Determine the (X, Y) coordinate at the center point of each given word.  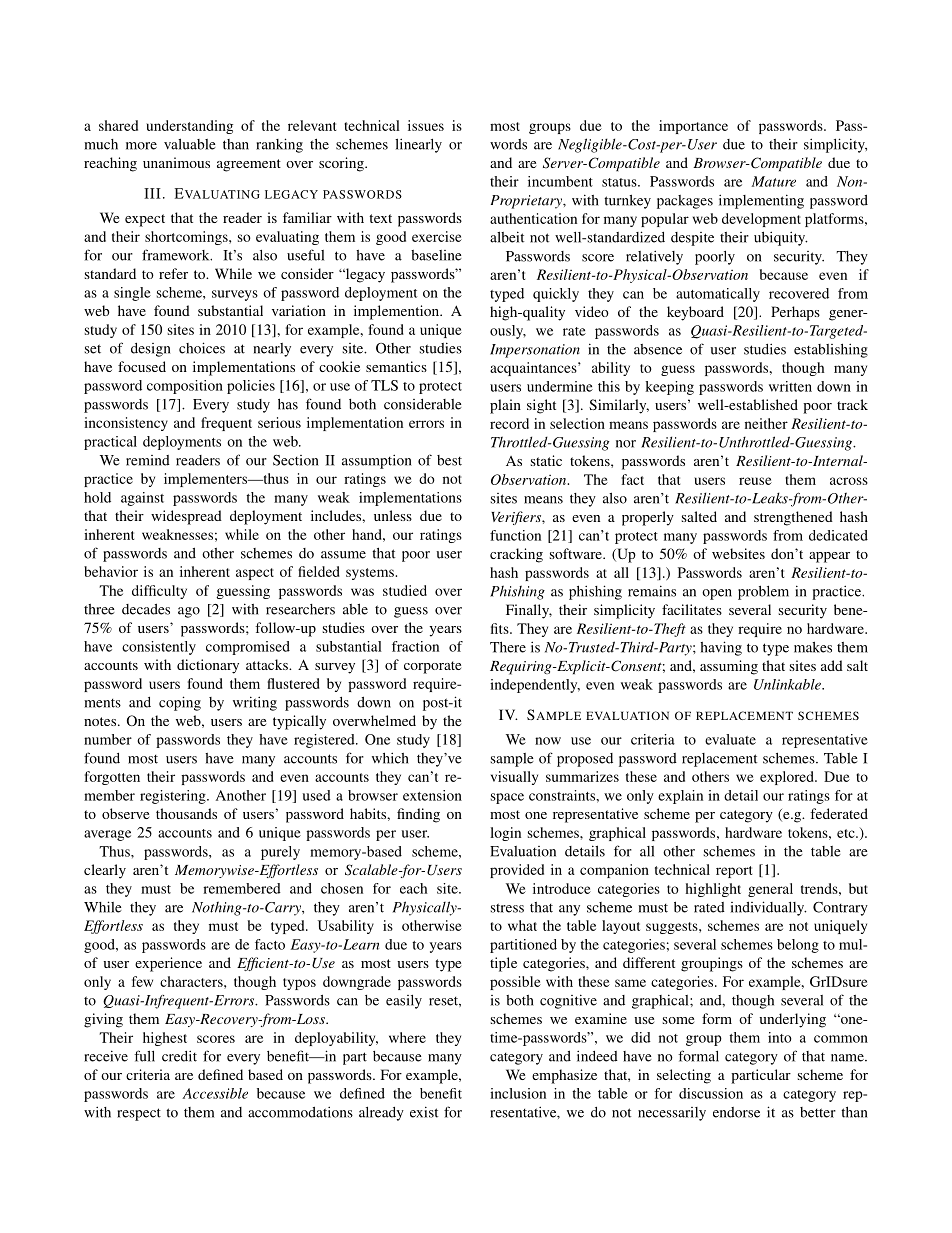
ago (189, 612)
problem (763, 592)
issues (426, 125)
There (508, 647)
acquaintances (534, 369)
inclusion (518, 1093)
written (790, 386)
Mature (773, 181)
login (505, 834)
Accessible (215, 1093)
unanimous (176, 162)
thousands (186, 813)
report (734, 872)
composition (185, 387)
